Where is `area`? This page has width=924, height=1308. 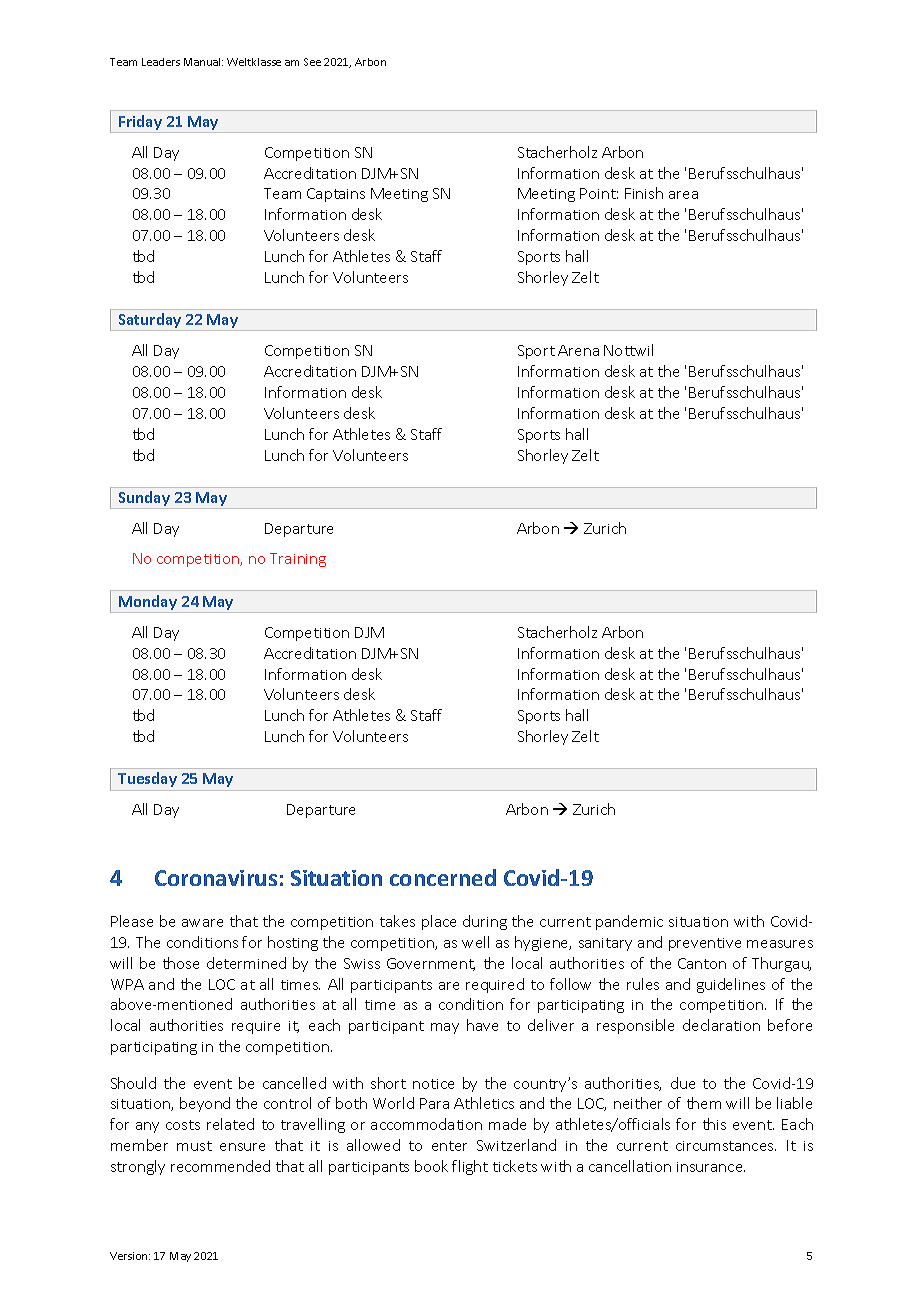 area is located at coordinates (683, 195).
